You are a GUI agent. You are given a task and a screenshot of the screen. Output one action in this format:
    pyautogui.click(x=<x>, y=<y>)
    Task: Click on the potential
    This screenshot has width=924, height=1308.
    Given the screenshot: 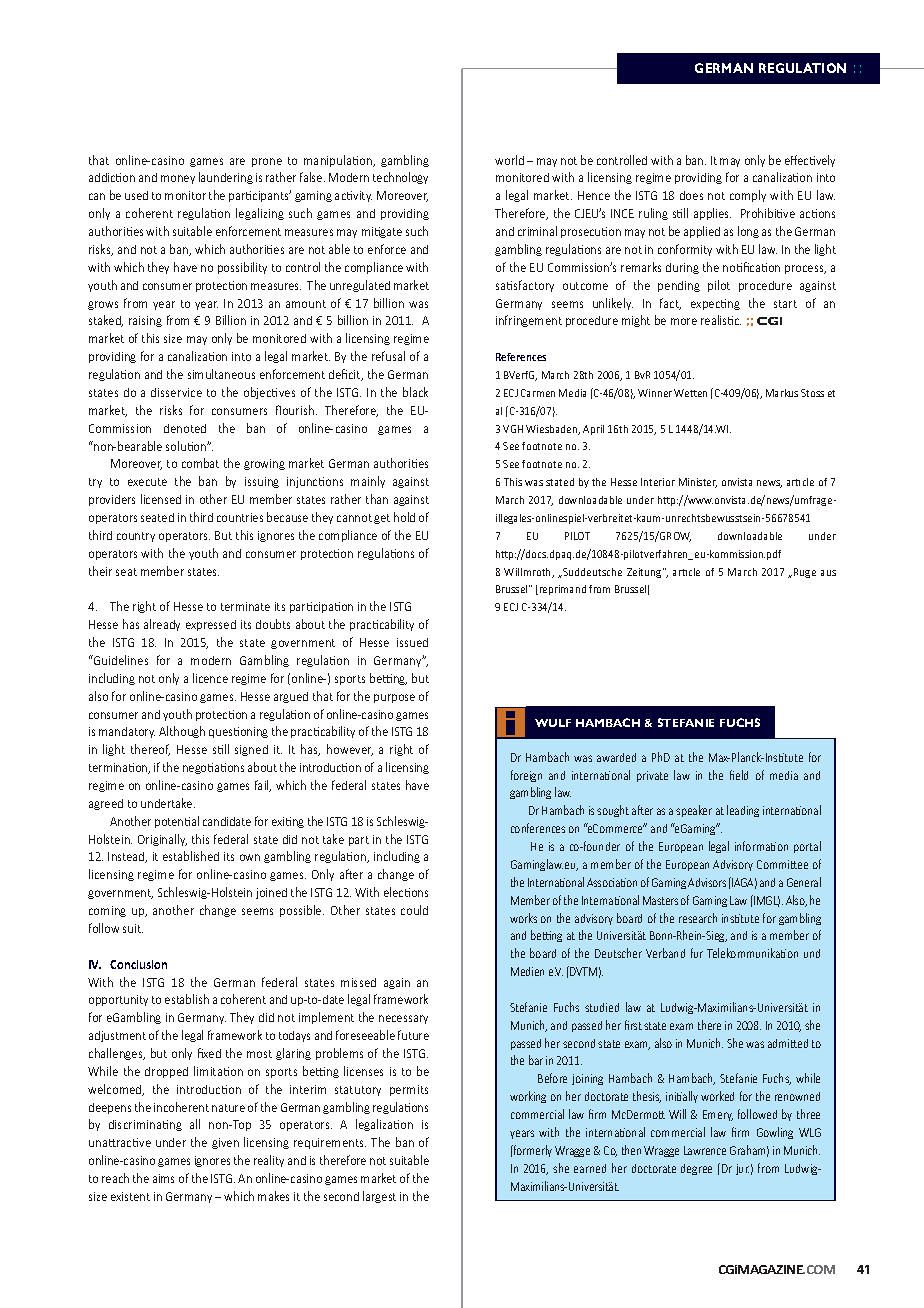 What is the action you would take?
    pyautogui.click(x=177, y=822)
